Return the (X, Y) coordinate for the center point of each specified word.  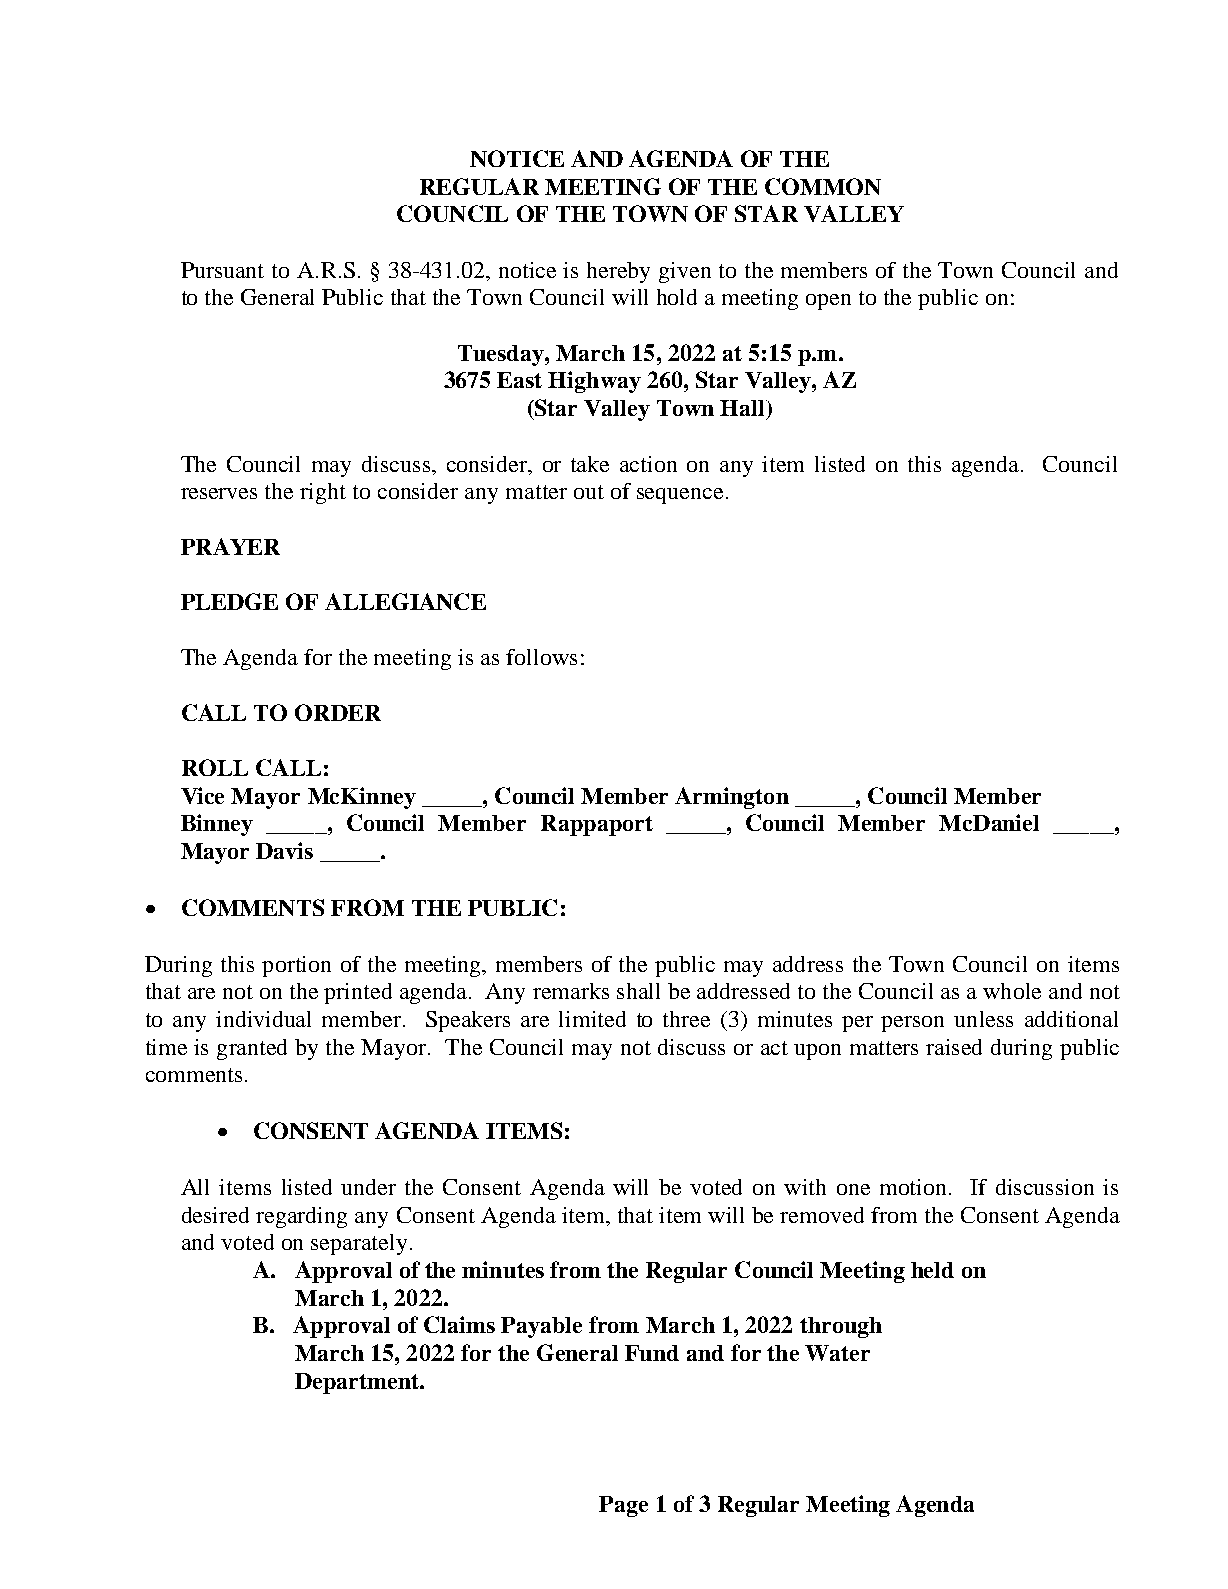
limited (592, 1019)
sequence (680, 496)
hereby (618, 272)
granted (252, 1049)
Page (623, 1506)
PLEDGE (229, 601)
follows (541, 657)
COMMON (823, 186)
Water (837, 1353)
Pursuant (222, 270)
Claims (459, 1324)
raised (954, 1047)
